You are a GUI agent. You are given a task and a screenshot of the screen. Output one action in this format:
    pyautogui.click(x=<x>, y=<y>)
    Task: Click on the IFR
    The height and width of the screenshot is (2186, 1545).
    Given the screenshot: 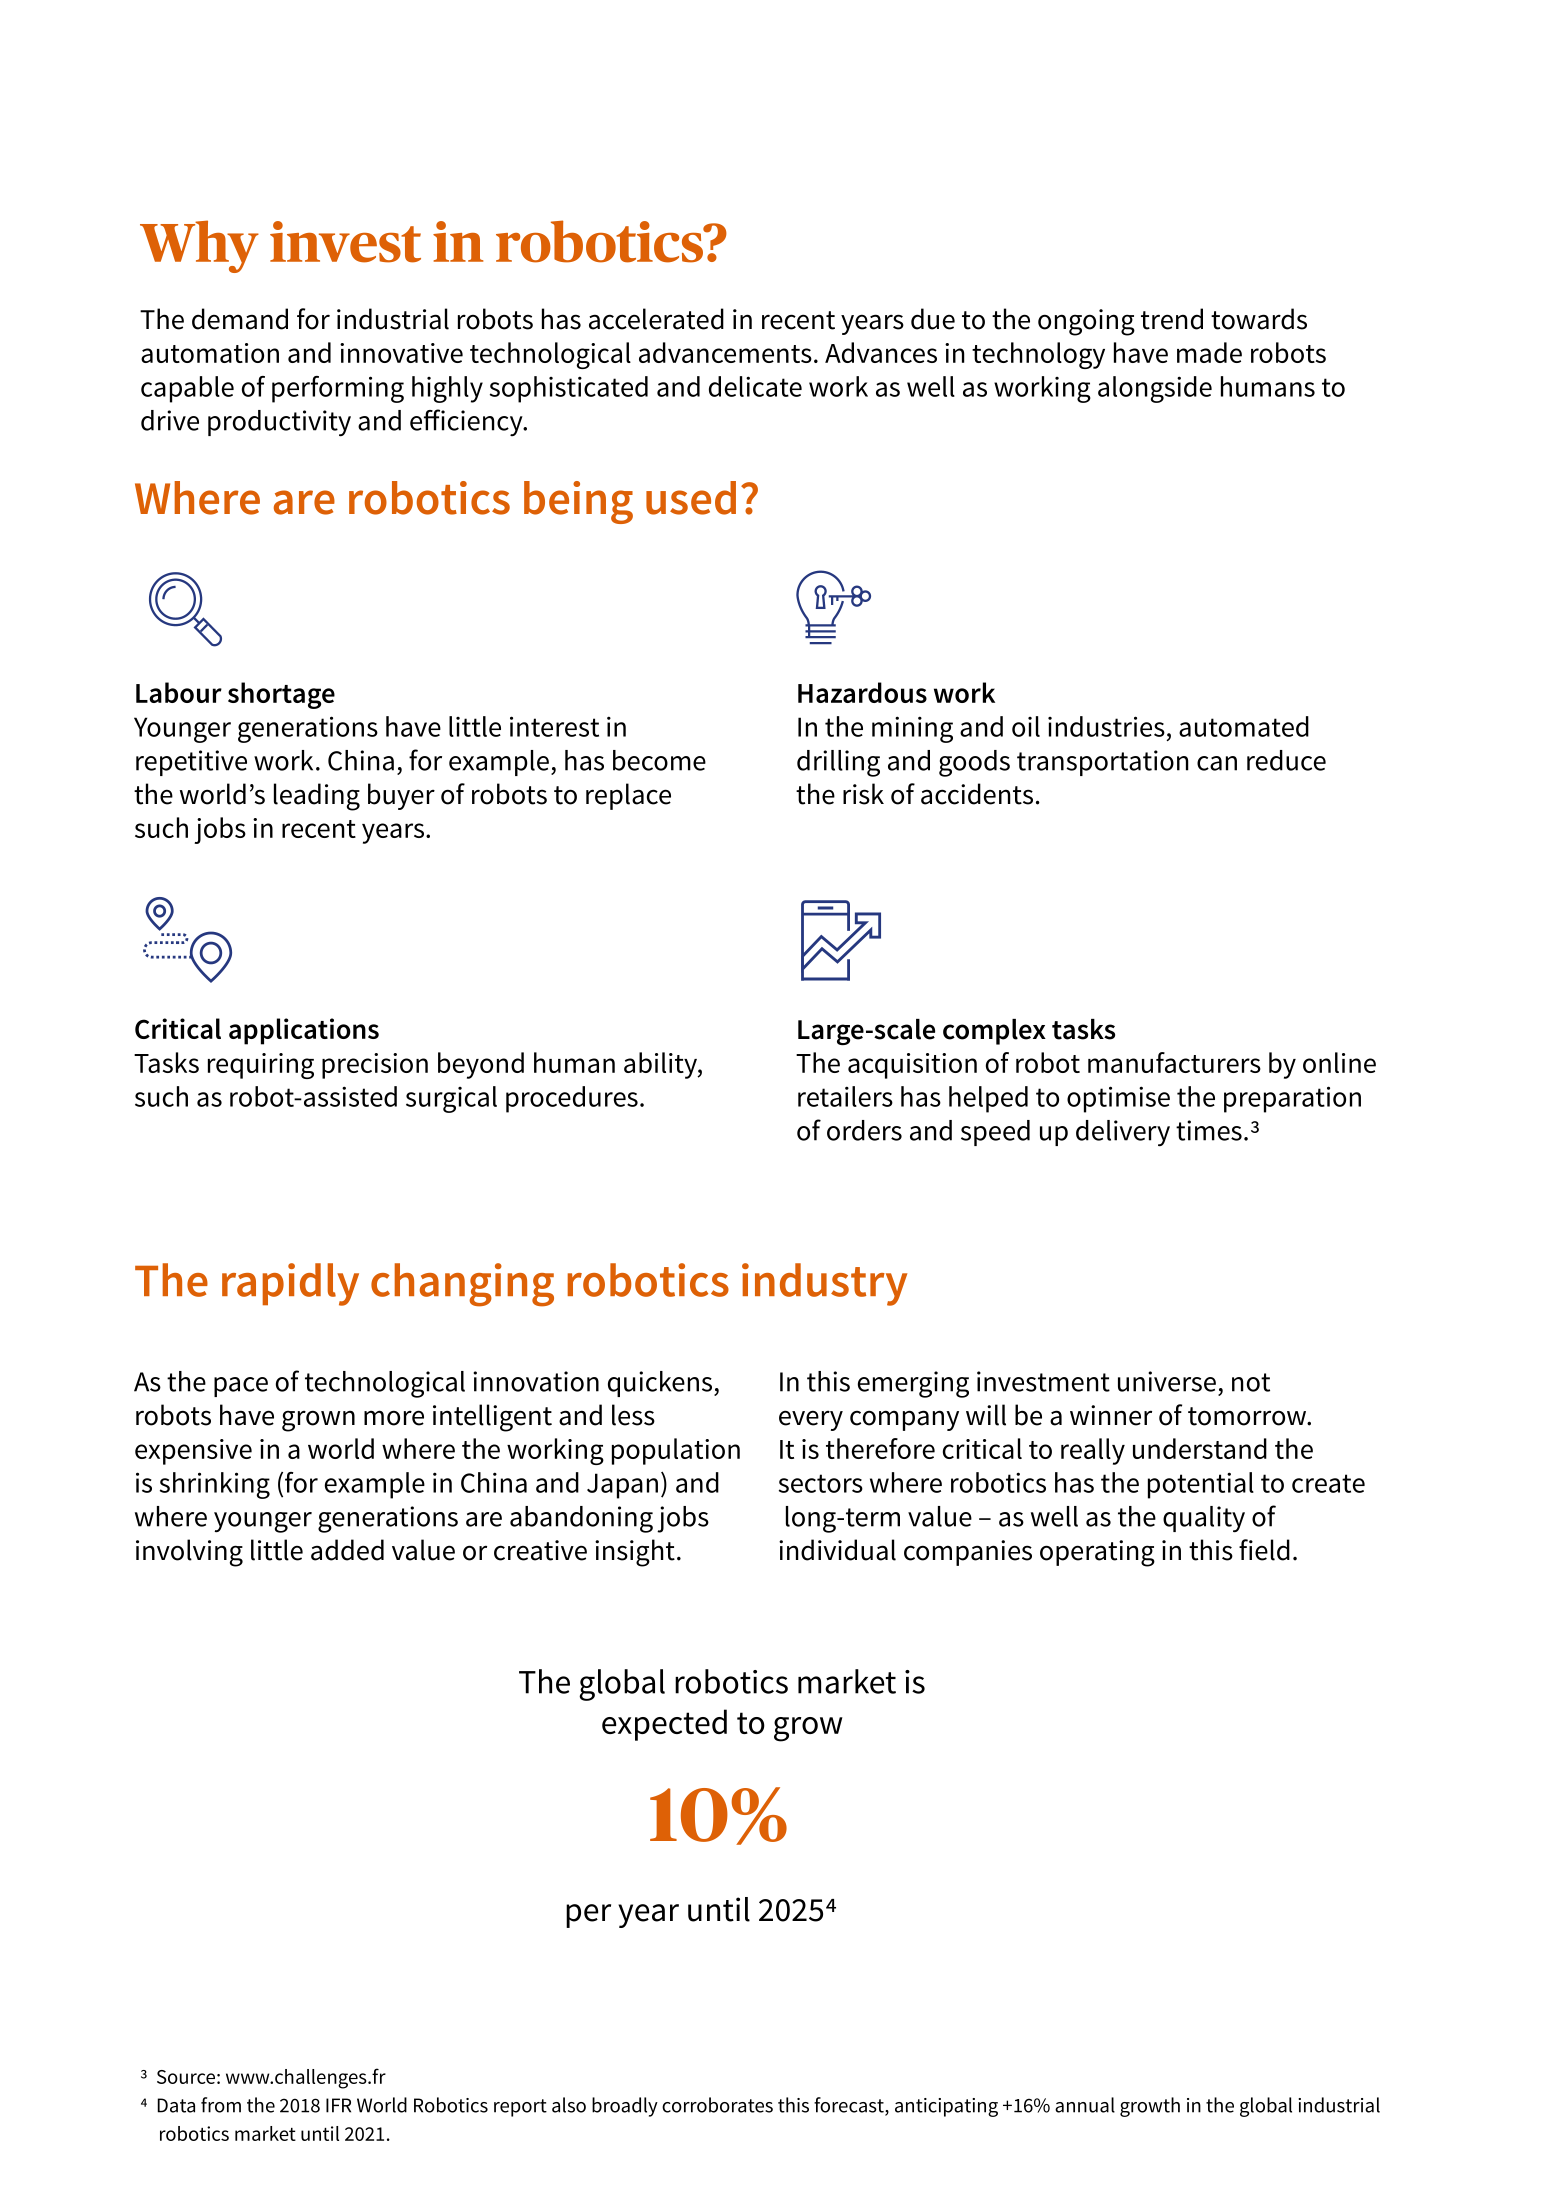 What is the action you would take?
    pyautogui.click(x=338, y=2105)
